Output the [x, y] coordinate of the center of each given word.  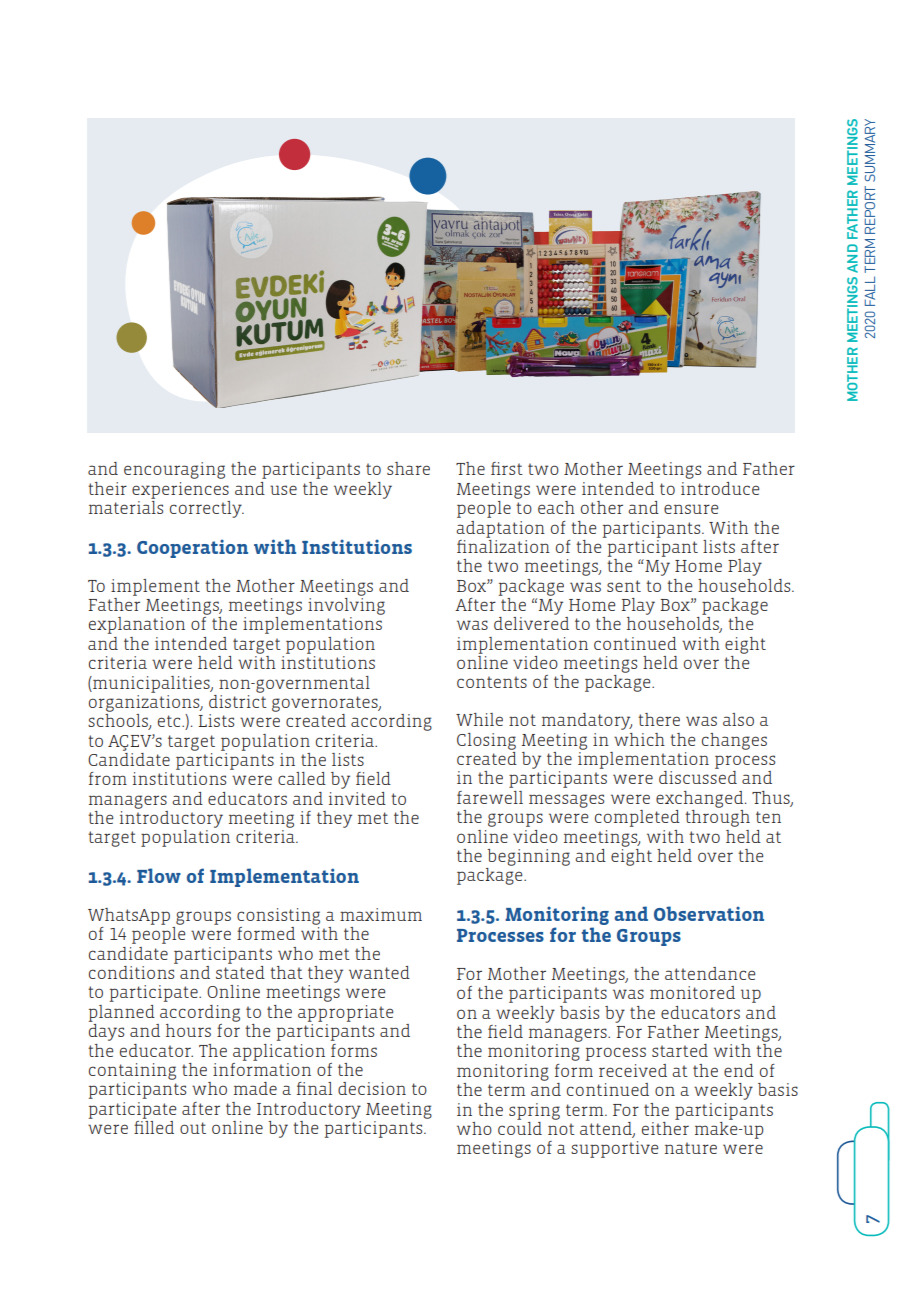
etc [170, 721]
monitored [692, 992]
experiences [180, 490]
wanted [379, 972]
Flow [159, 875]
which [639, 739]
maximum [381, 914]
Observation [709, 913]
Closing [486, 741]
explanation [137, 625]
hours [188, 1030]
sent [624, 586]
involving [346, 605]
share [408, 468]
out [193, 1128]
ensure [691, 509]
